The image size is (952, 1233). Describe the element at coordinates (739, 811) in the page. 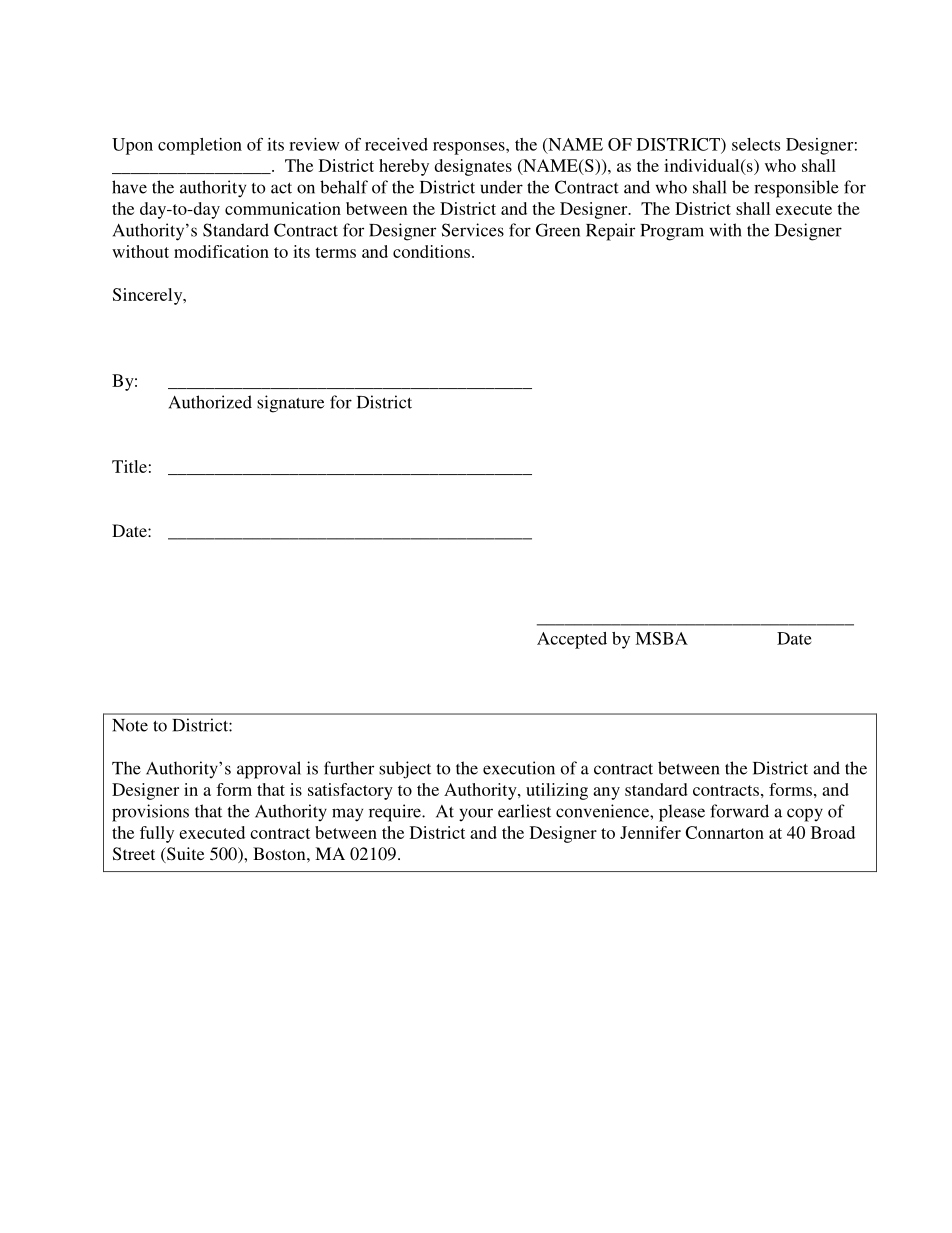

I see `forward` at that location.
